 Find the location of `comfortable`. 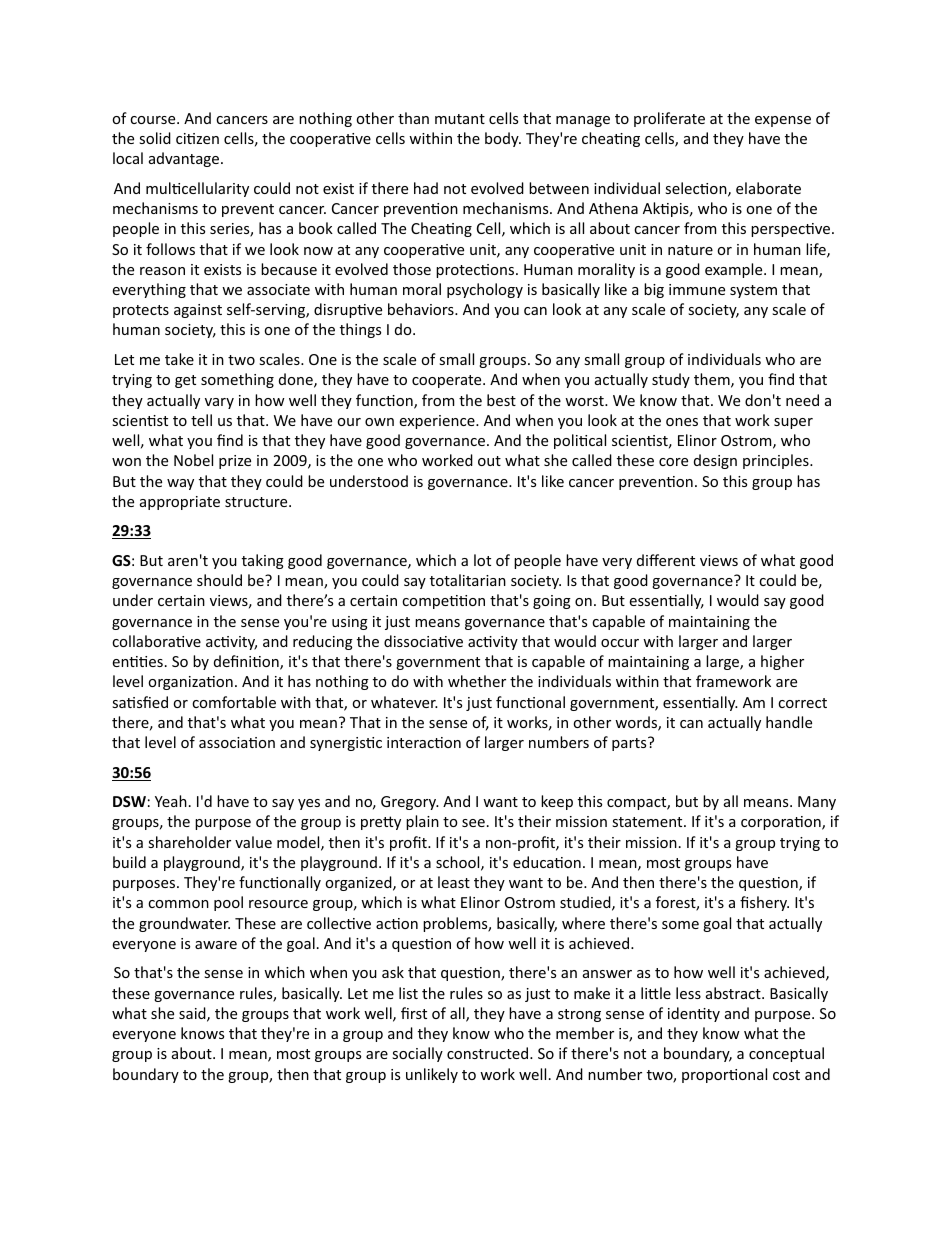

comfortable is located at coordinates (234, 702).
